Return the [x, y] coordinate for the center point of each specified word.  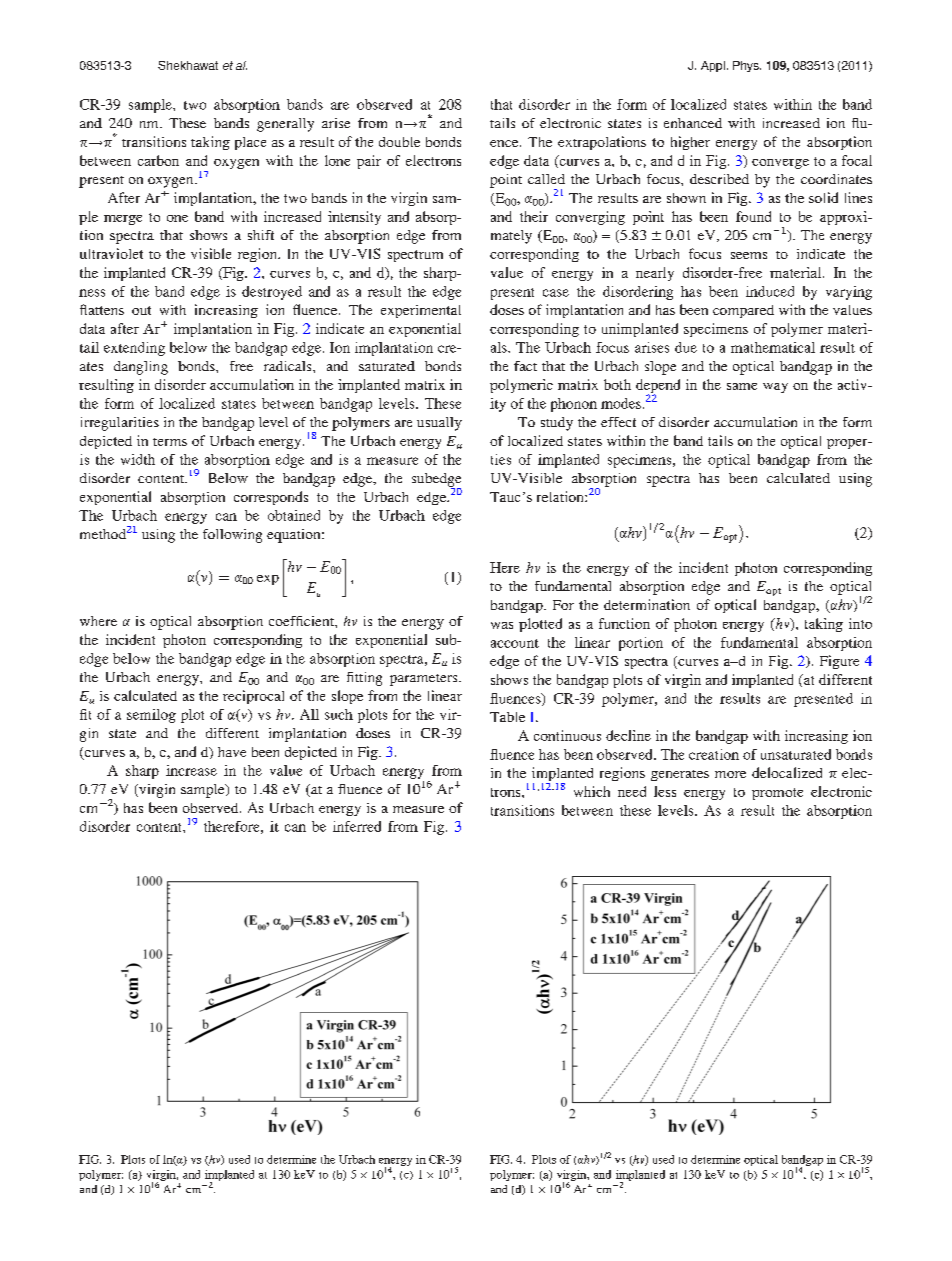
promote [777, 794]
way [775, 388]
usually [439, 424]
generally [285, 125]
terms [170, 442]
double [399, 142]
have [232, 752]
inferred [357, 826]
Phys [747, 66]
